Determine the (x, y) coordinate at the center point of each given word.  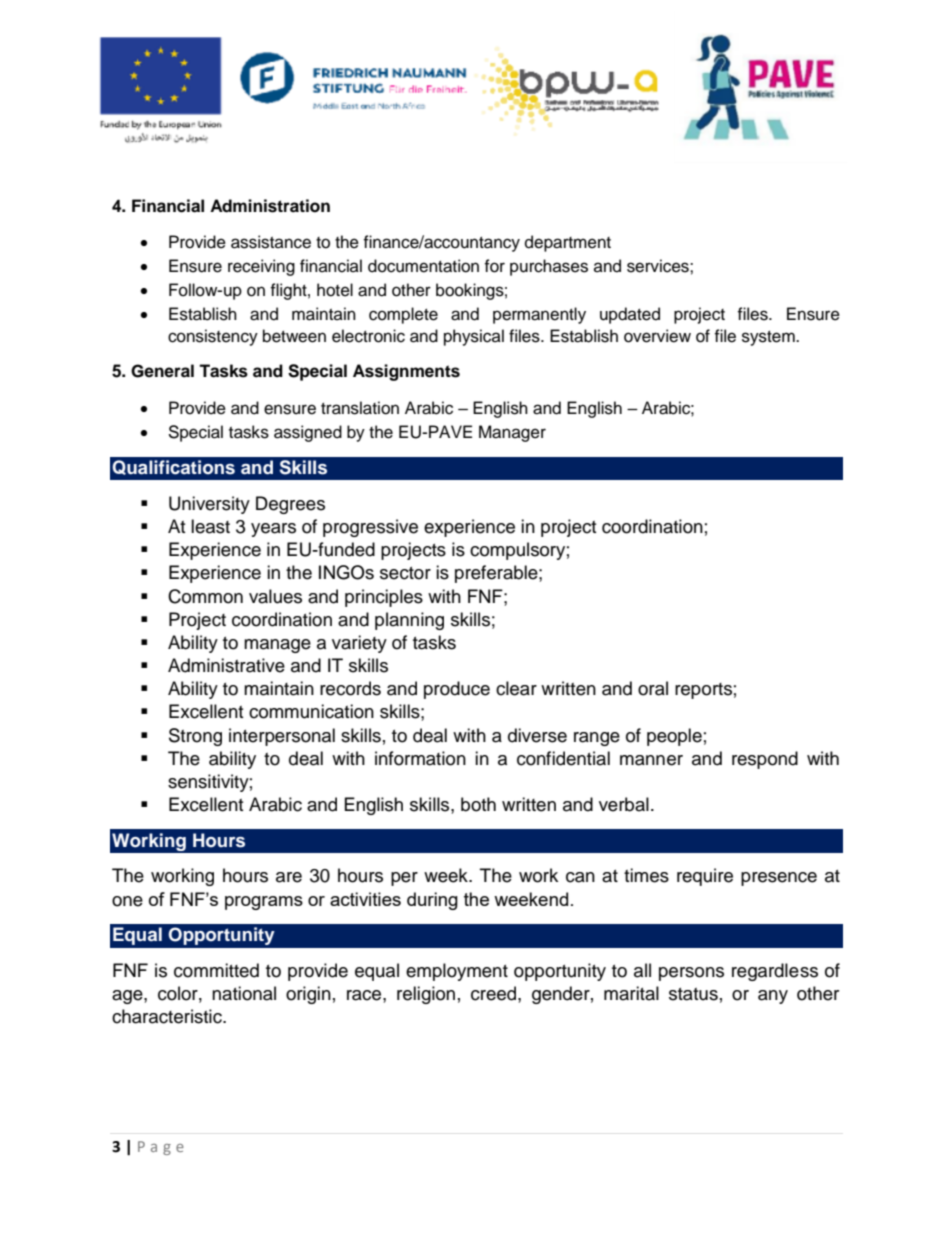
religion (426, 995)
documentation (423, 266)
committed (216, 970)
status (693, 994)
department (568, 243)
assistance (271, 242)
